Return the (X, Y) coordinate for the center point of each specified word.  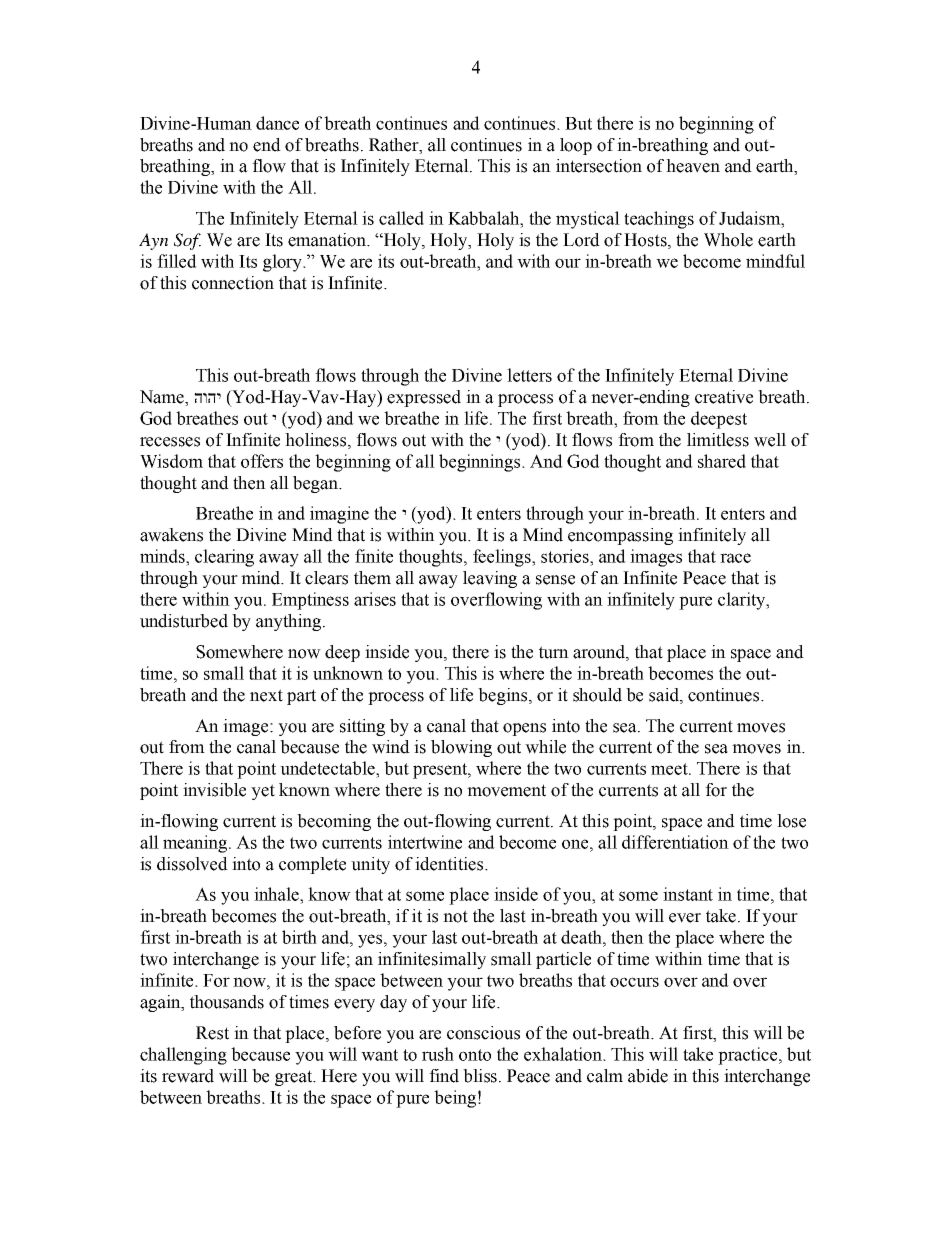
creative (724, 397)
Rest (212, 1033)
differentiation (675, 842)
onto (475, 1055)
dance (277, 123)
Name (163, 398)
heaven (693, 166)
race (735, 558)
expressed (424, 398)
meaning (196, 844)
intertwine (425, 842)
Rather (395, 145)
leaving (490, 579)
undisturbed (184, 621)
